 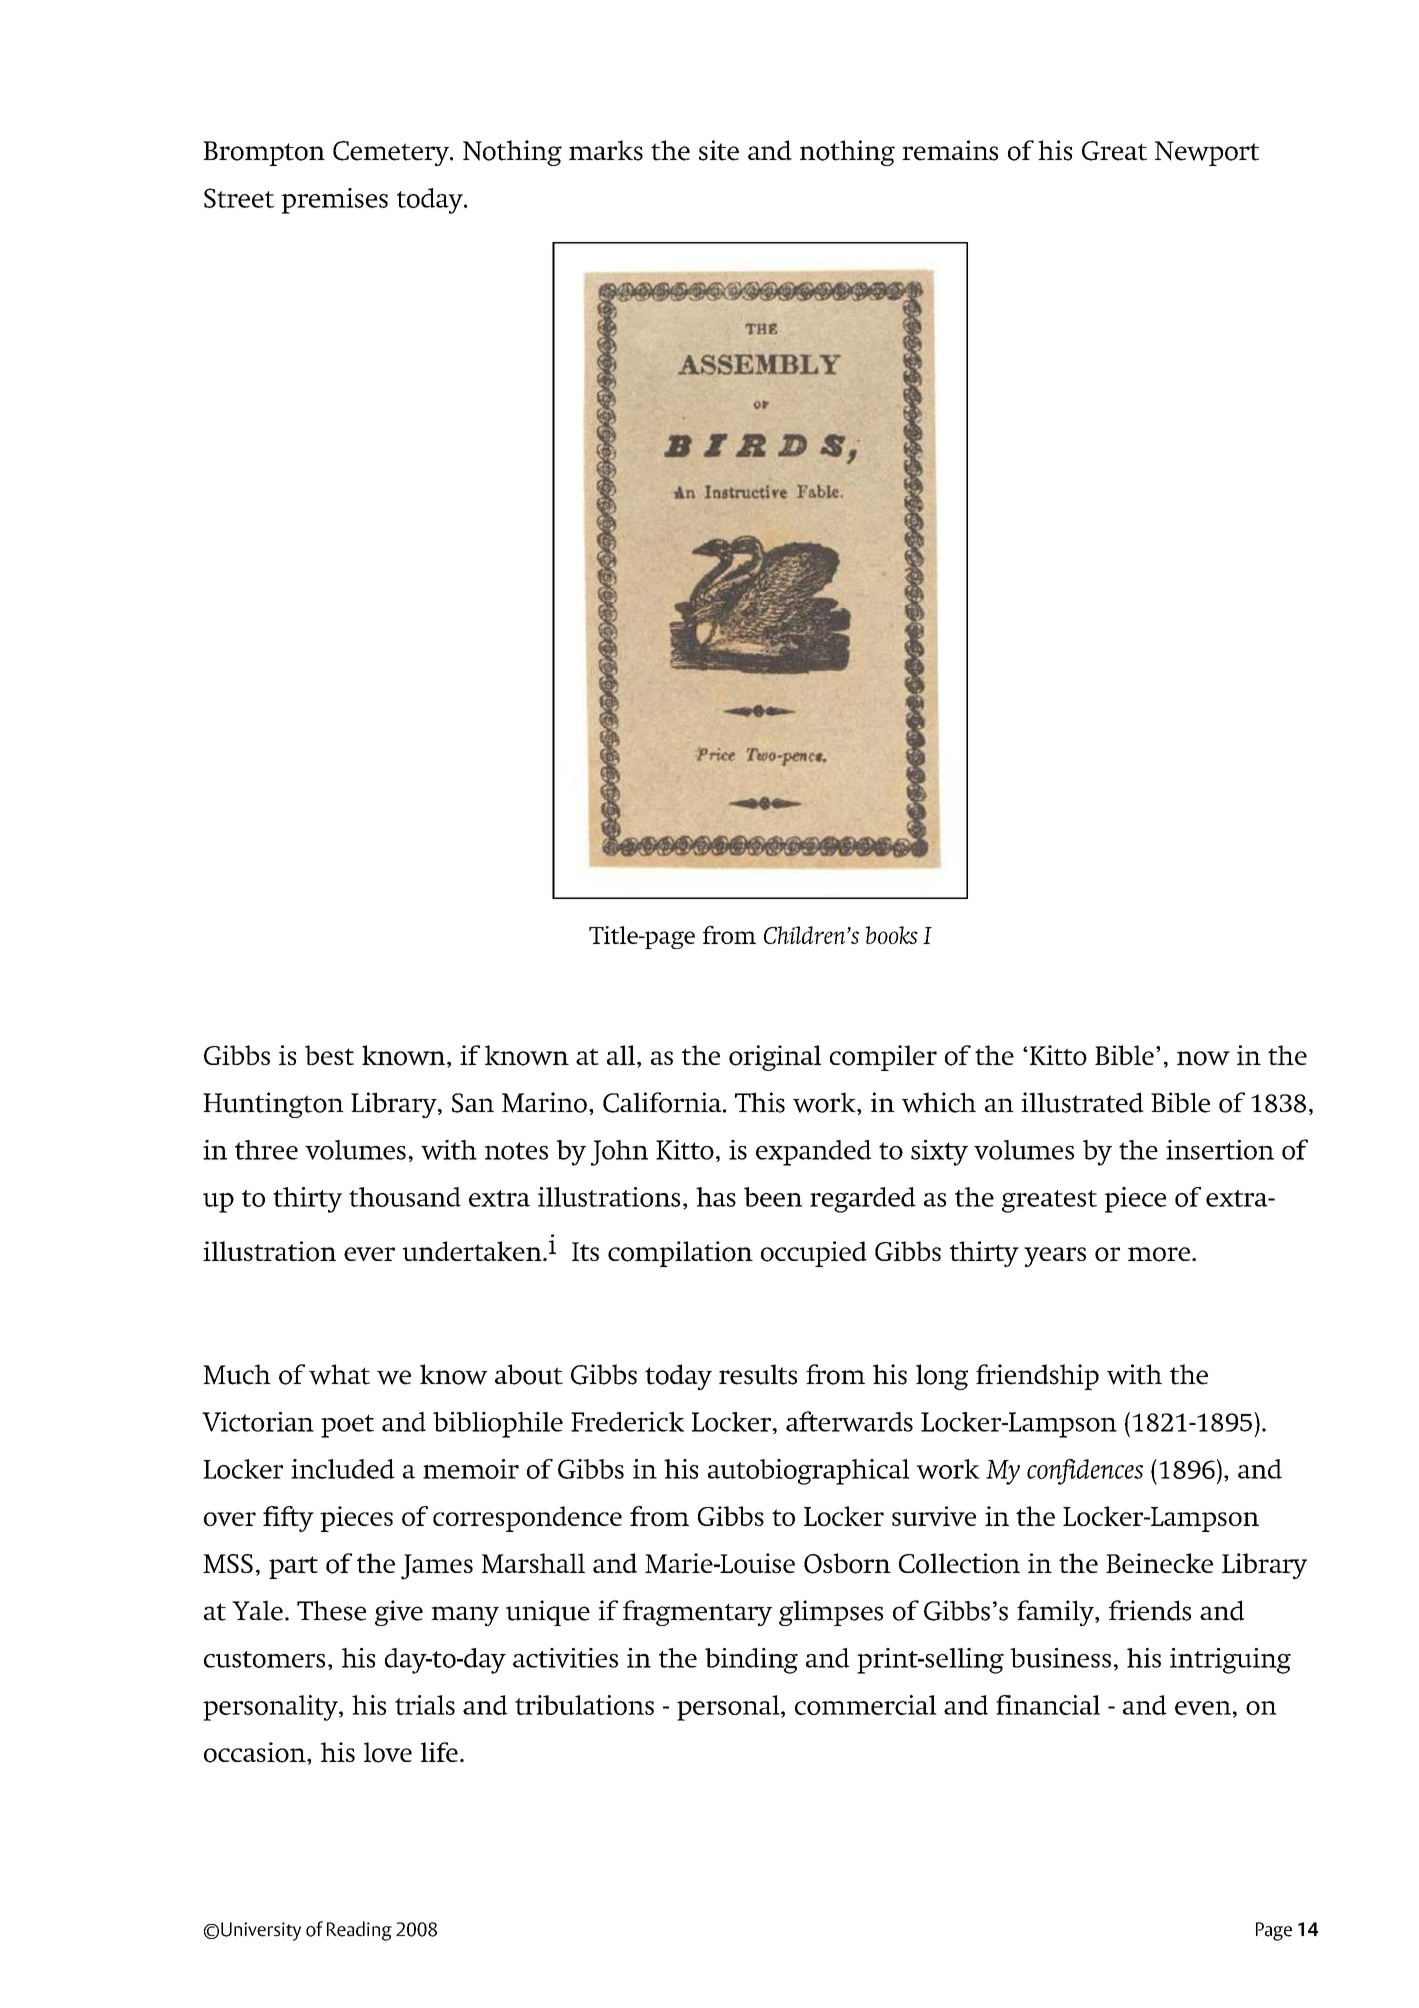 I want to click on thousand, so click(x=405, y=1197).
